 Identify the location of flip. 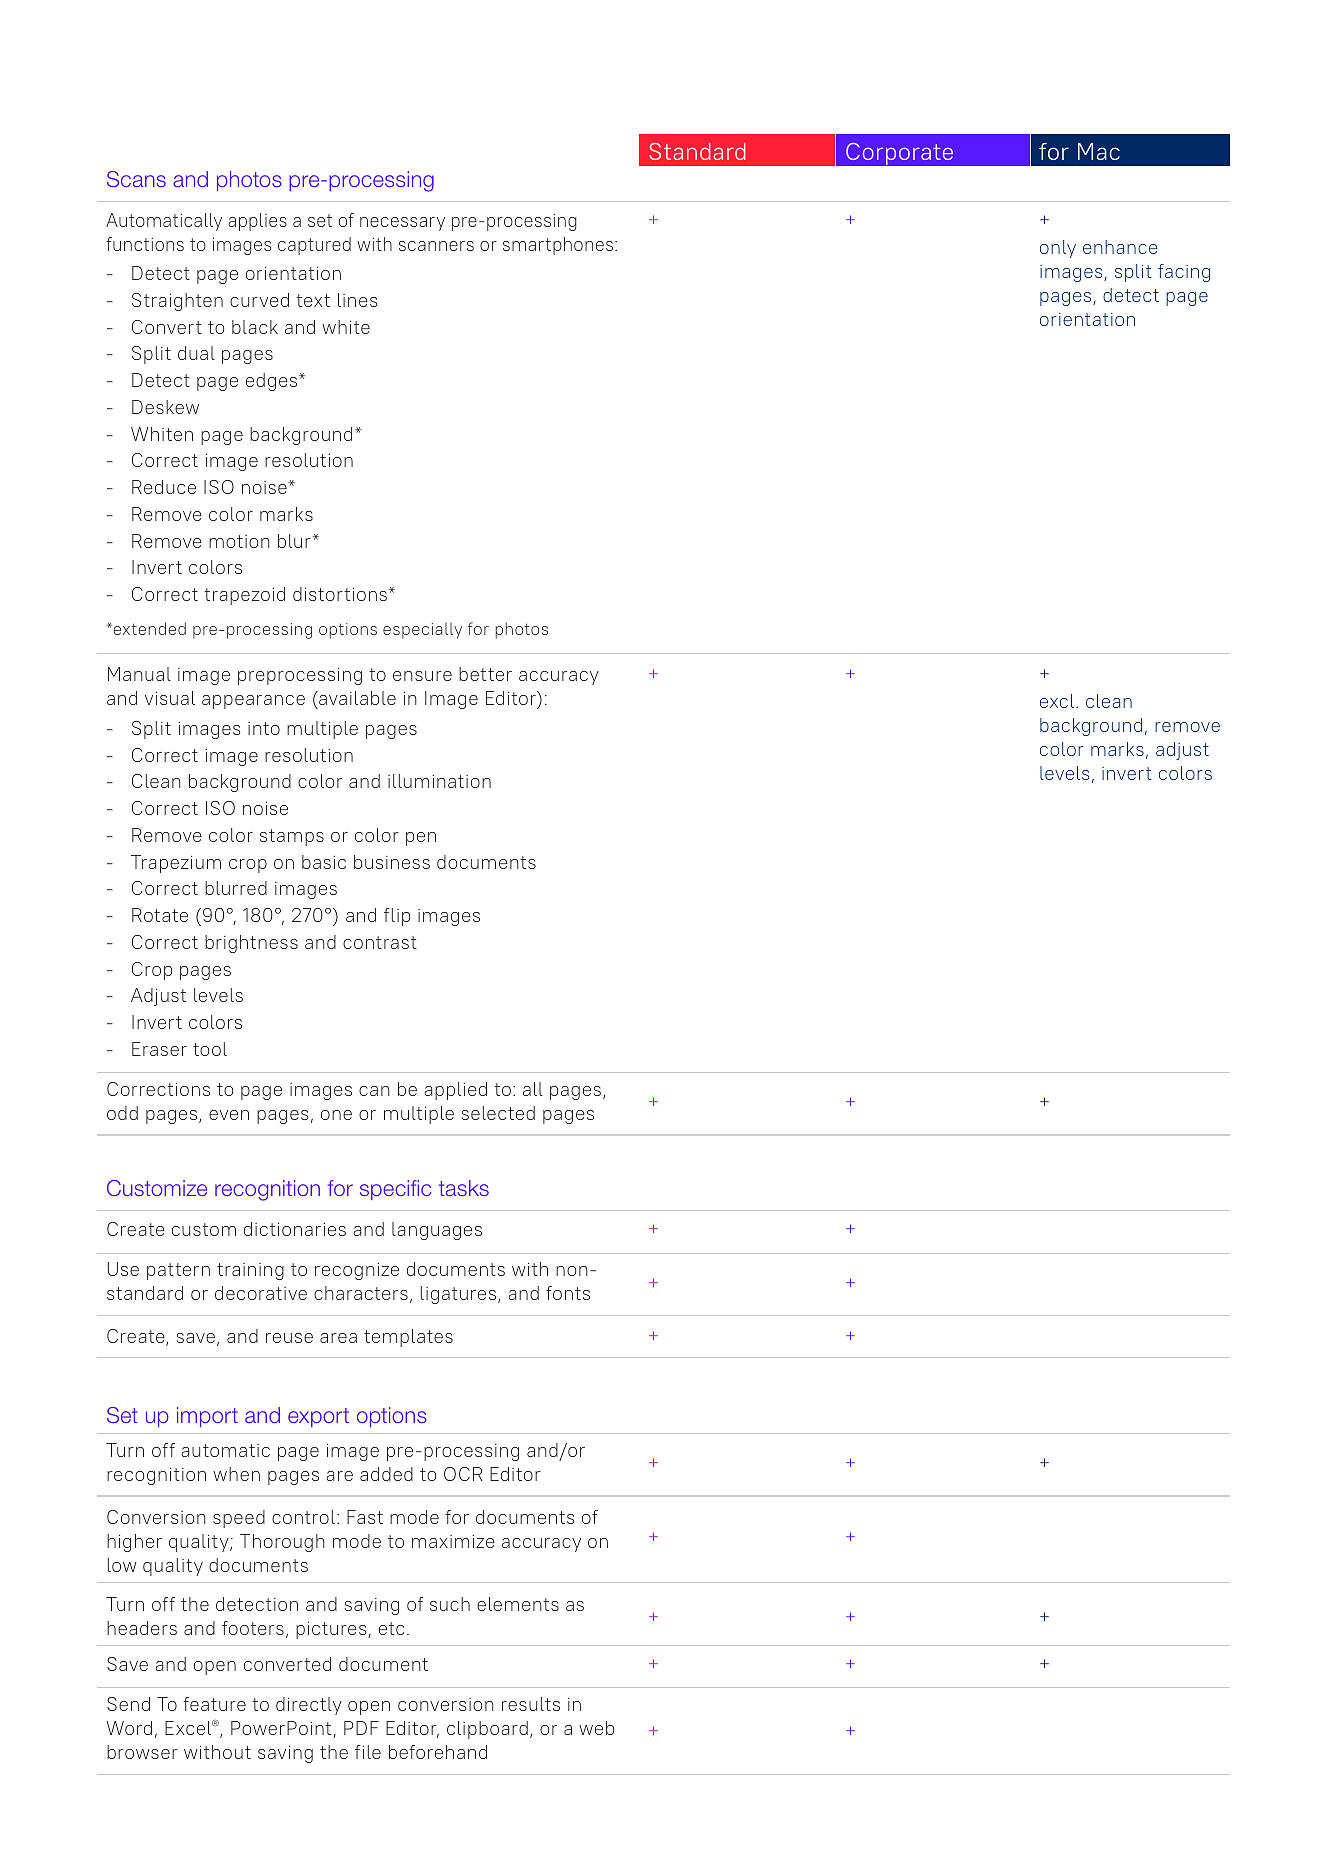
(397, 917).
